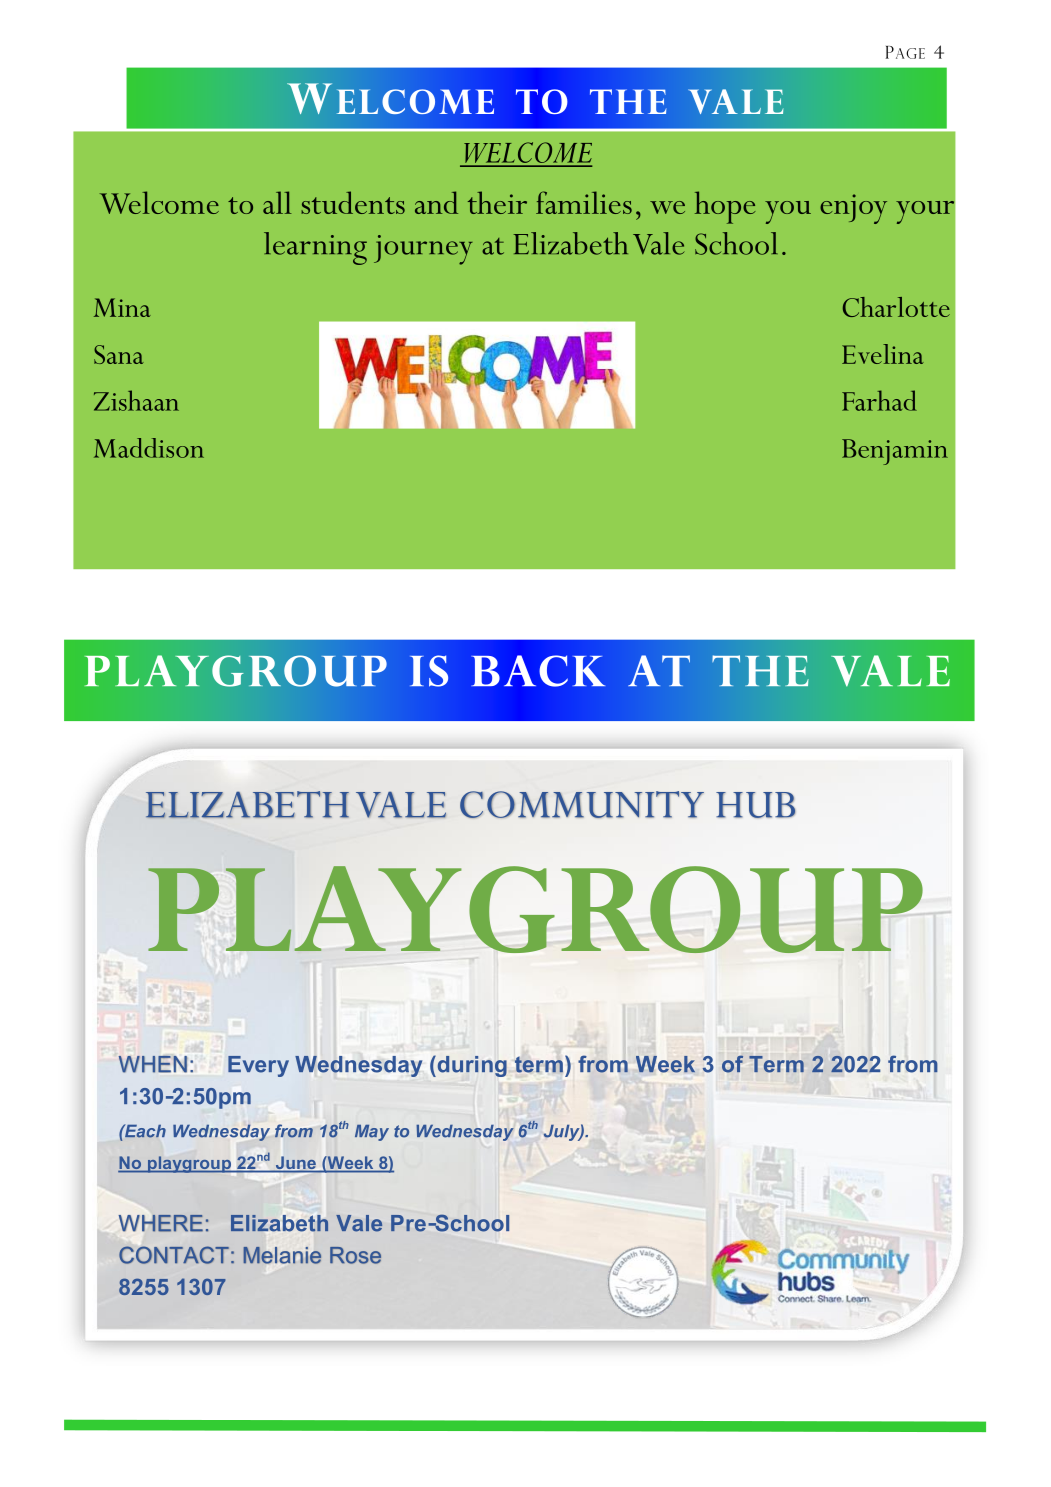 Image resolution: width=1051 pixels, height=1487 pixels. Describe the element at coordinates (756, 805) in the screenshot. I see `HUB` at that location.
